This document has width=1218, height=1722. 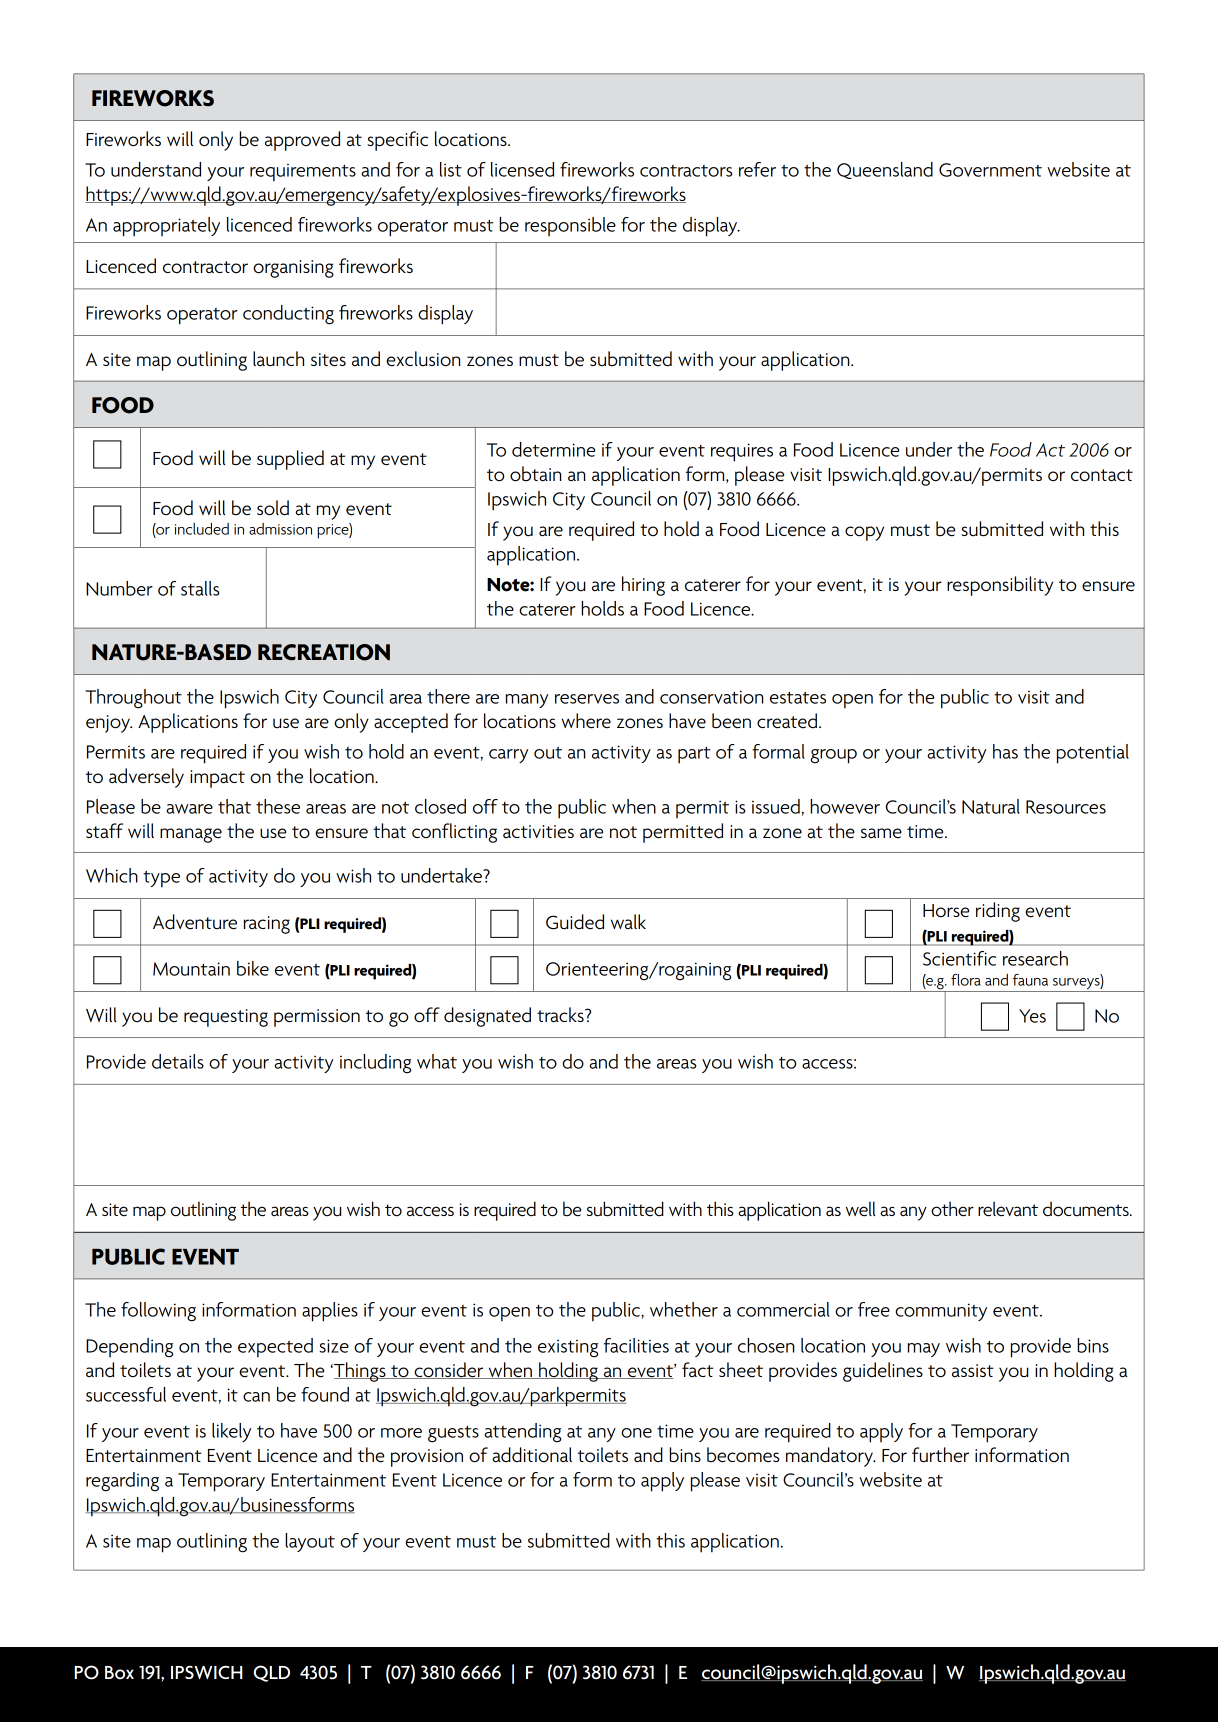 What do you see at coordinates (990, 170) in the document?
I see `Government` at bounding box center [990, 170].
